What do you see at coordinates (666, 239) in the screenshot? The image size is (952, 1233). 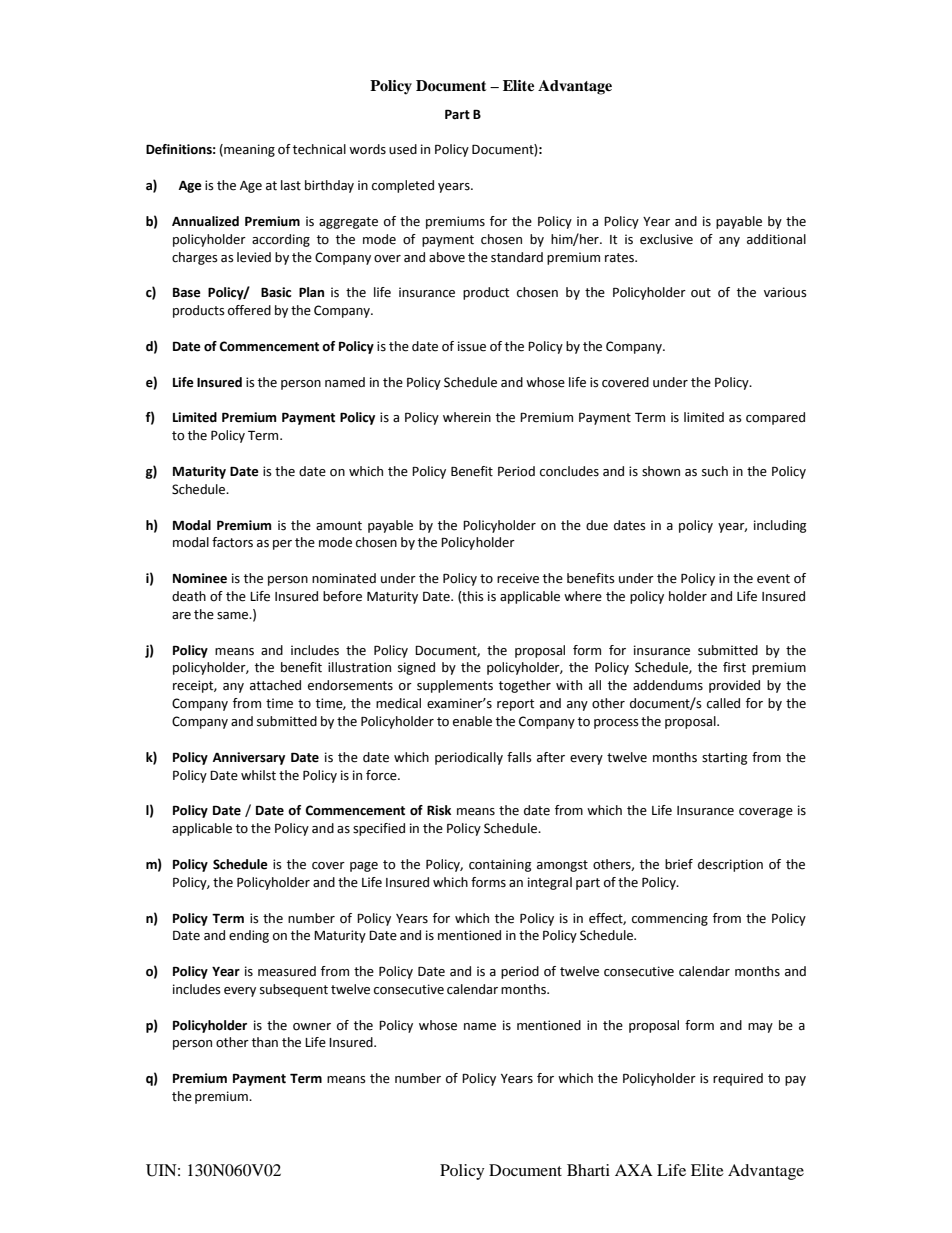 I see `exclusive` at bounding box center [666, 239].
